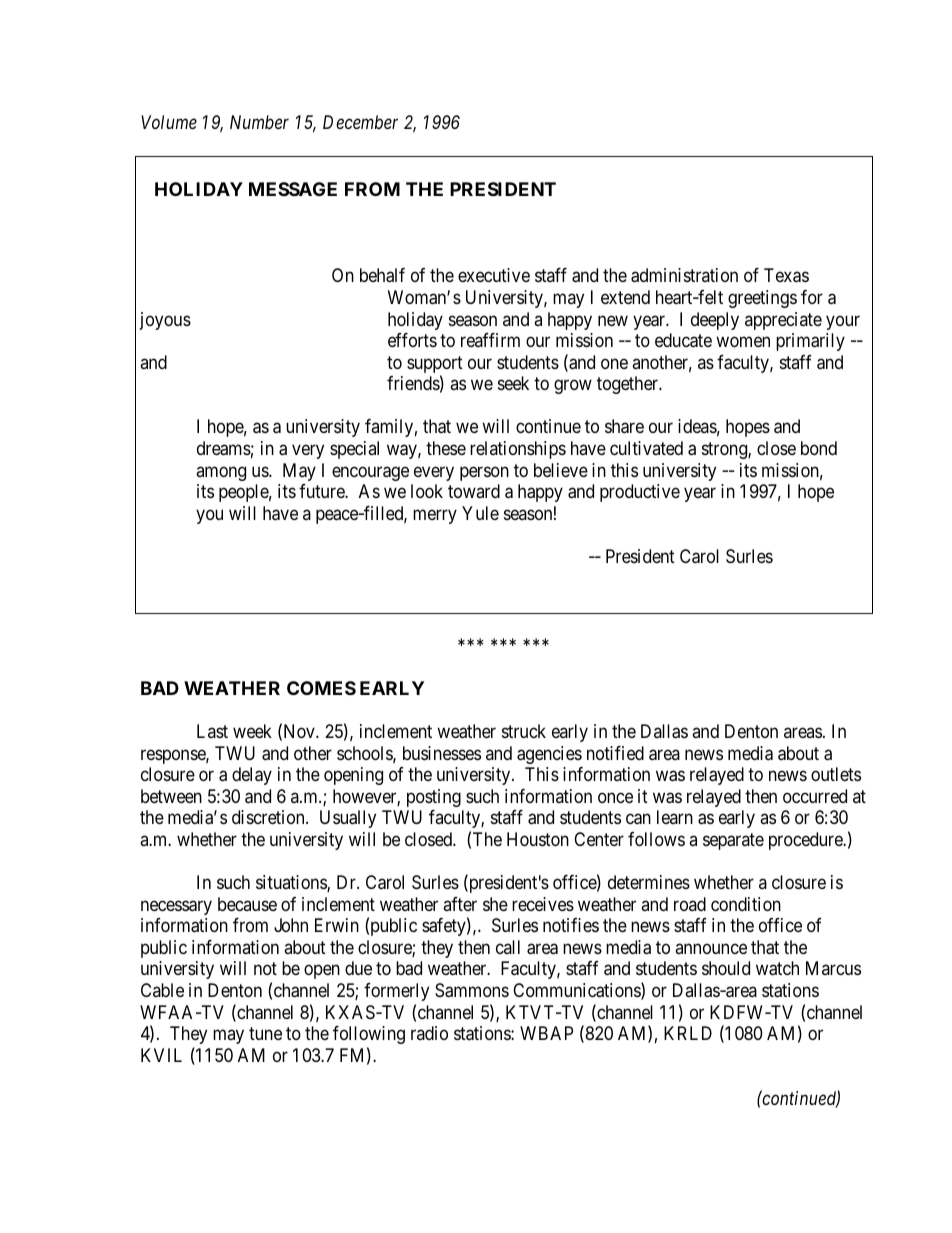 The width and height of the document is (952, 1233). What do you see at coordinates (360, 122) in the document?
I see `December` at bounding box center [360, 122].
